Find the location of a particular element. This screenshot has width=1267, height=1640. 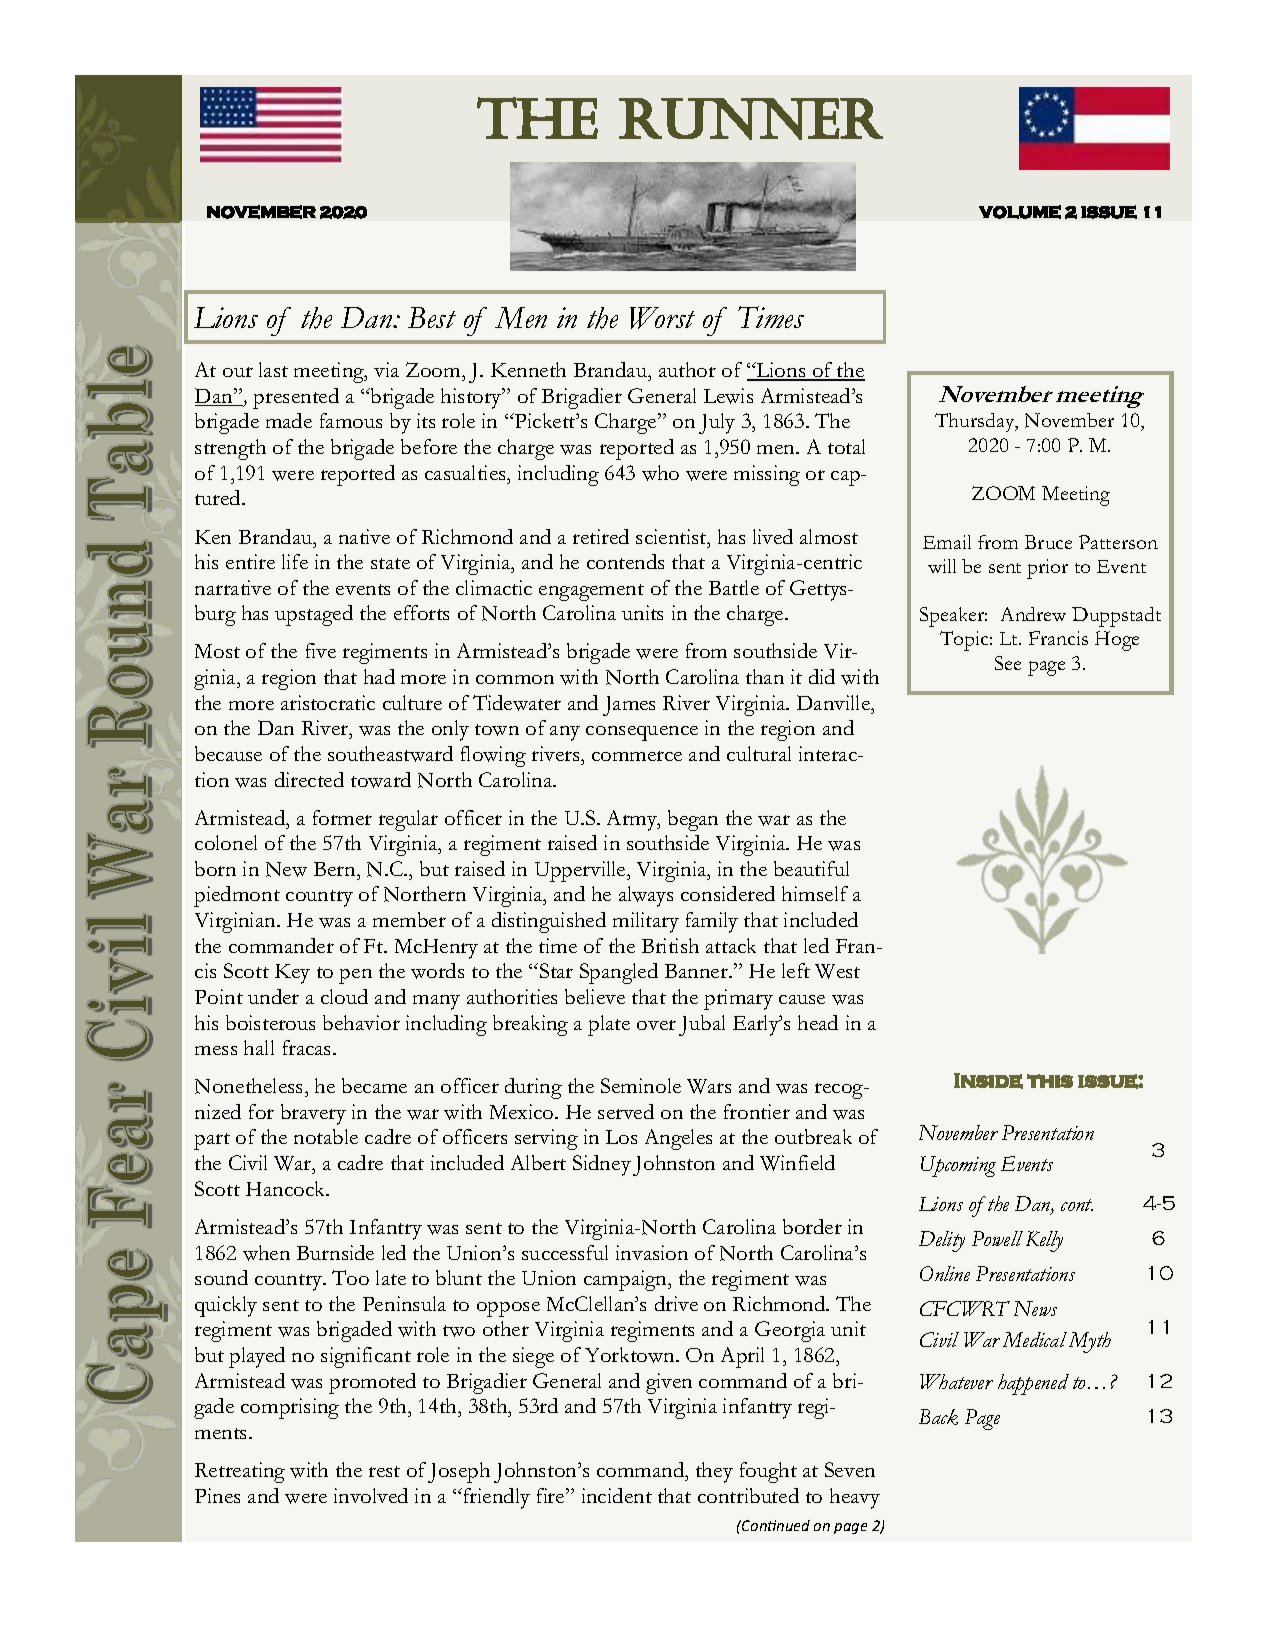

fracas is located at coordinates (308, 1047).
